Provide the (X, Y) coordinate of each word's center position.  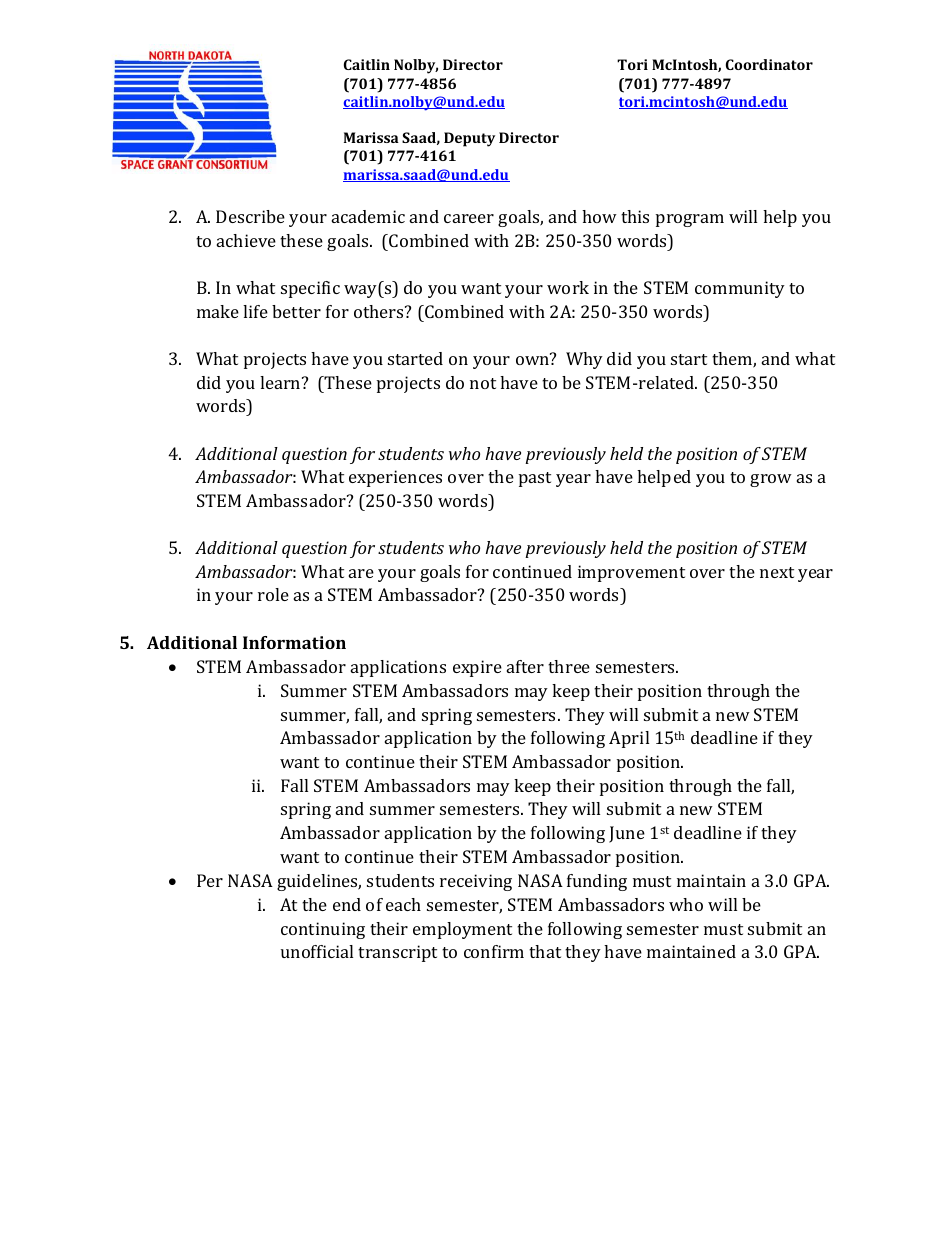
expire (477, 668)
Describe (250, 216)
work (568, 287)
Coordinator (769, 64)
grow (771, 480)
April (629, 739)
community (740, 289)
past (535, 479)
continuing (323, 930)
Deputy (469, 139)
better (296, 311)
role (273, 594)
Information (294, 642)
